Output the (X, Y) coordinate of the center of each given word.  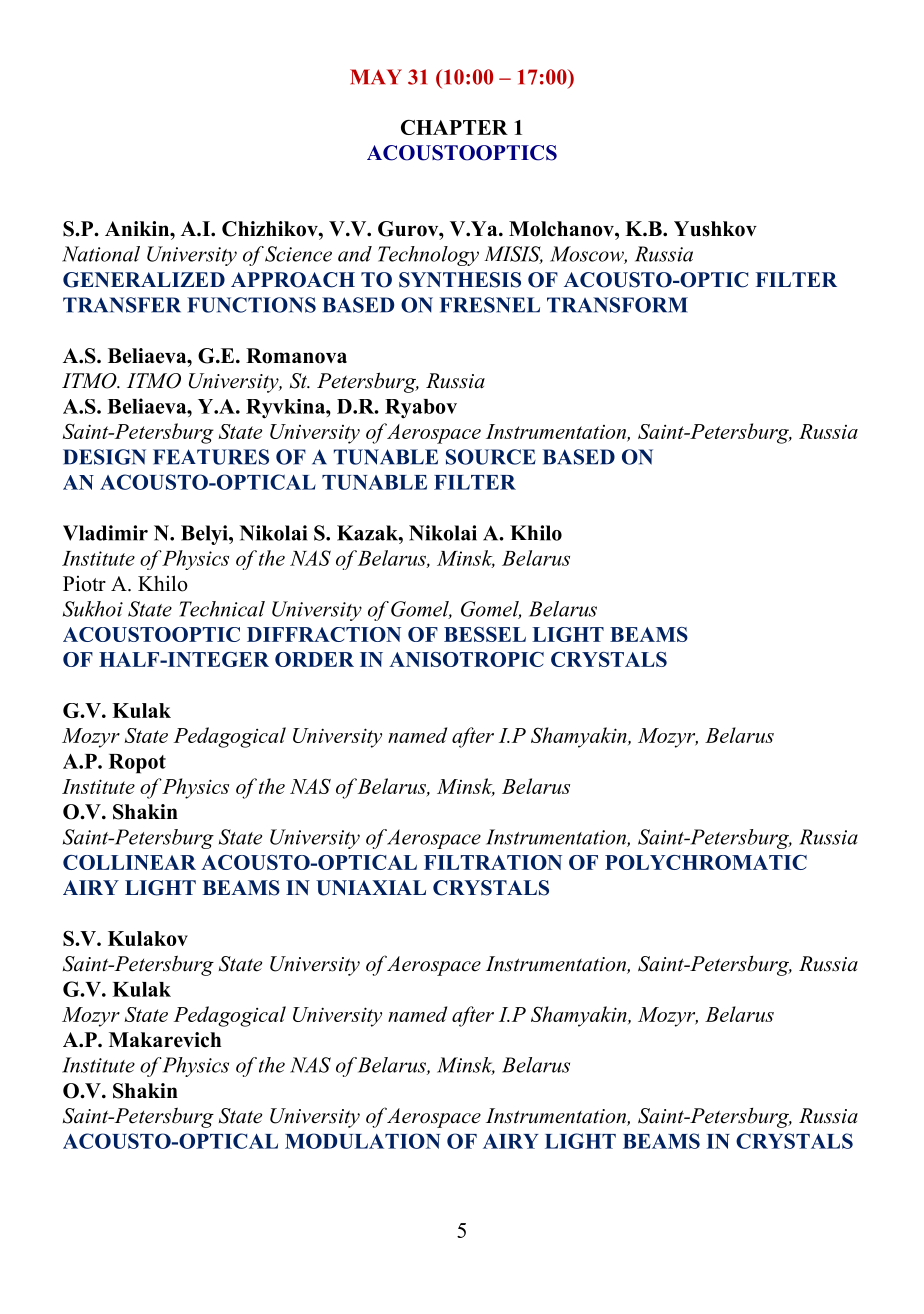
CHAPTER (454, 127)
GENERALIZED (144, 280)
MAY (376, 76)
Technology (428, 256)
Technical (222, 609)
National (101, 254)
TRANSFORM (617, 305)
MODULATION (363, 1141)
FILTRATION (493, 862)
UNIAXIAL (371, 888)
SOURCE (491, 457)
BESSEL (485, 634)
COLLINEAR (129, 862)
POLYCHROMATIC (706, 862)
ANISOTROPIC (466, 659)
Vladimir (105, 533)
